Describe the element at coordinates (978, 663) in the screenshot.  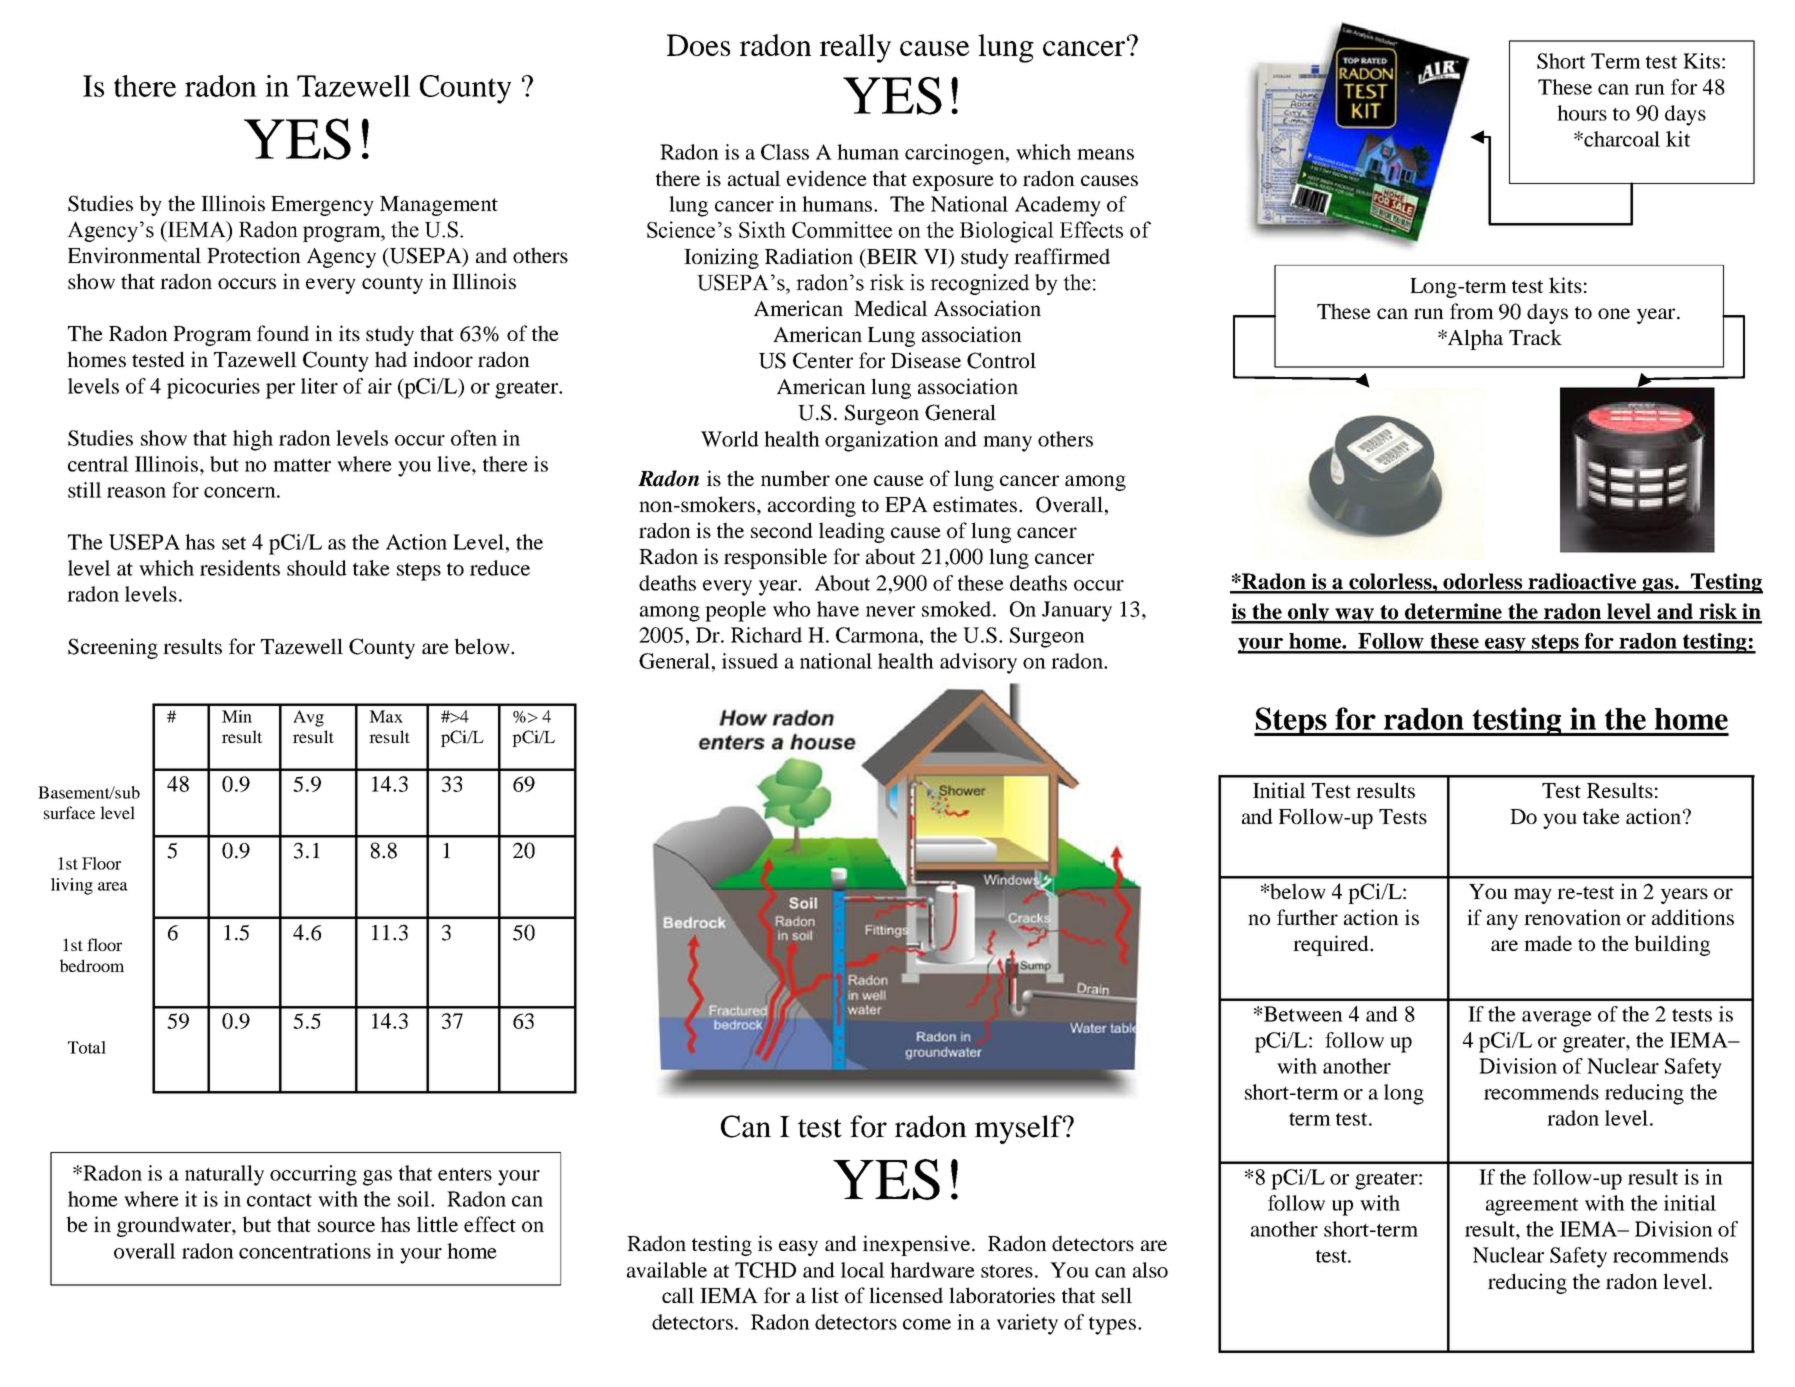
I see `advisory` at that location.
